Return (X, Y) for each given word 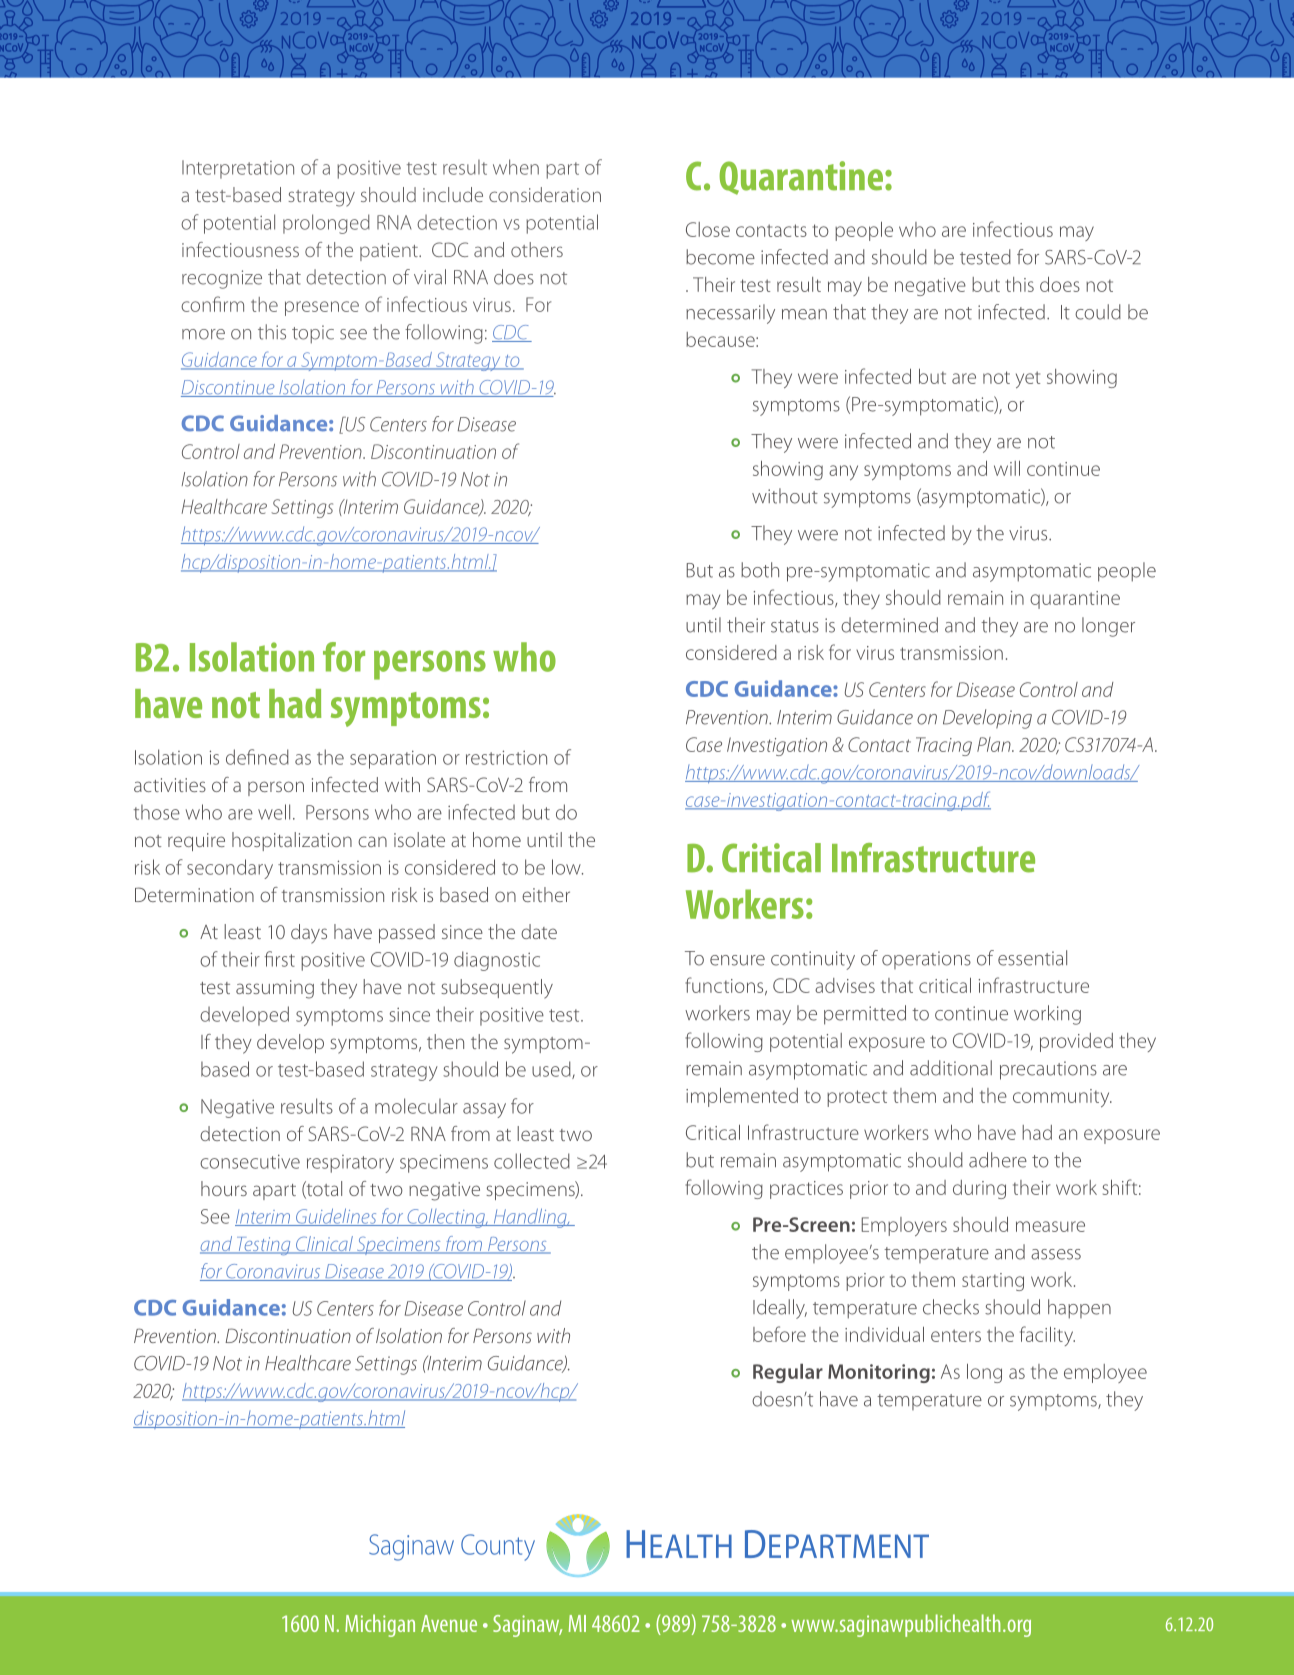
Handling (530, 1218)
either (546, 894)
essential (1032, 958)
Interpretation (238, 169)
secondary (230, 869)
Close (708, 229)
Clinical (324, 1245)
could (1098, 312)
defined (257, 757)
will (1007, 468)
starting (993, 1282)
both (760, 570)
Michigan (380, 1625)
